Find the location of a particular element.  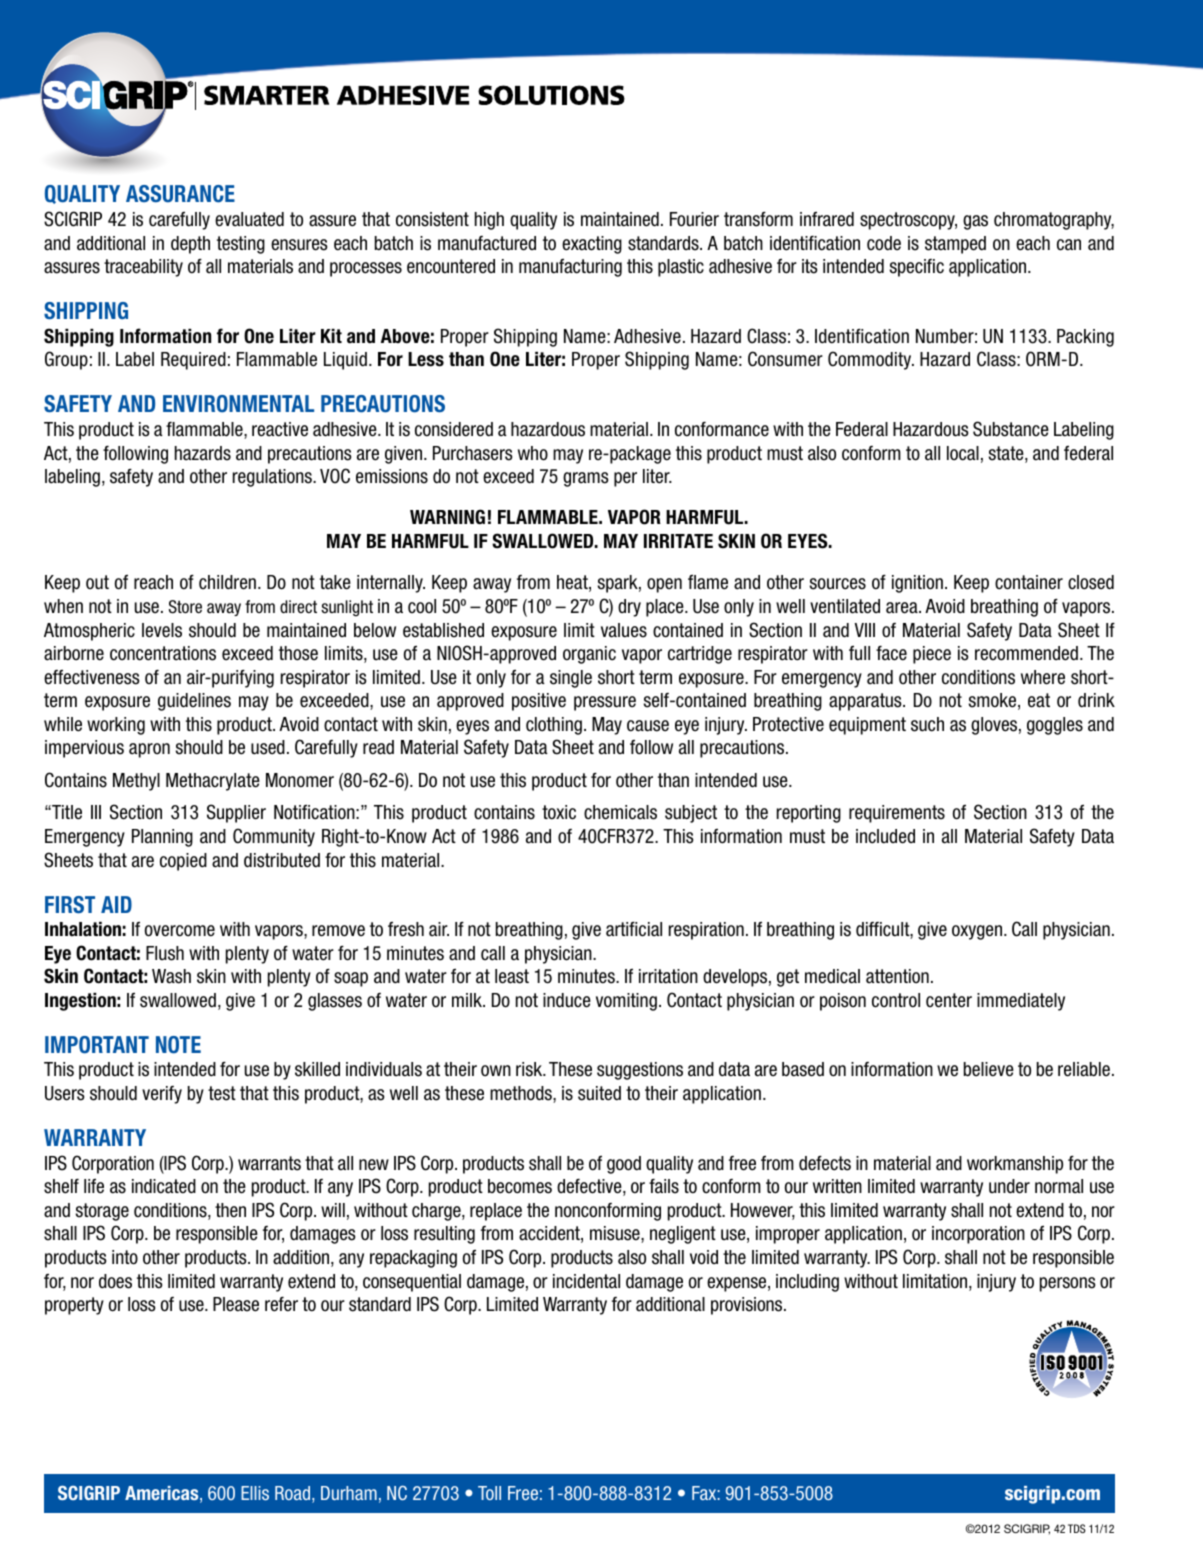

Toll is located at coordinates (489, 1493).
